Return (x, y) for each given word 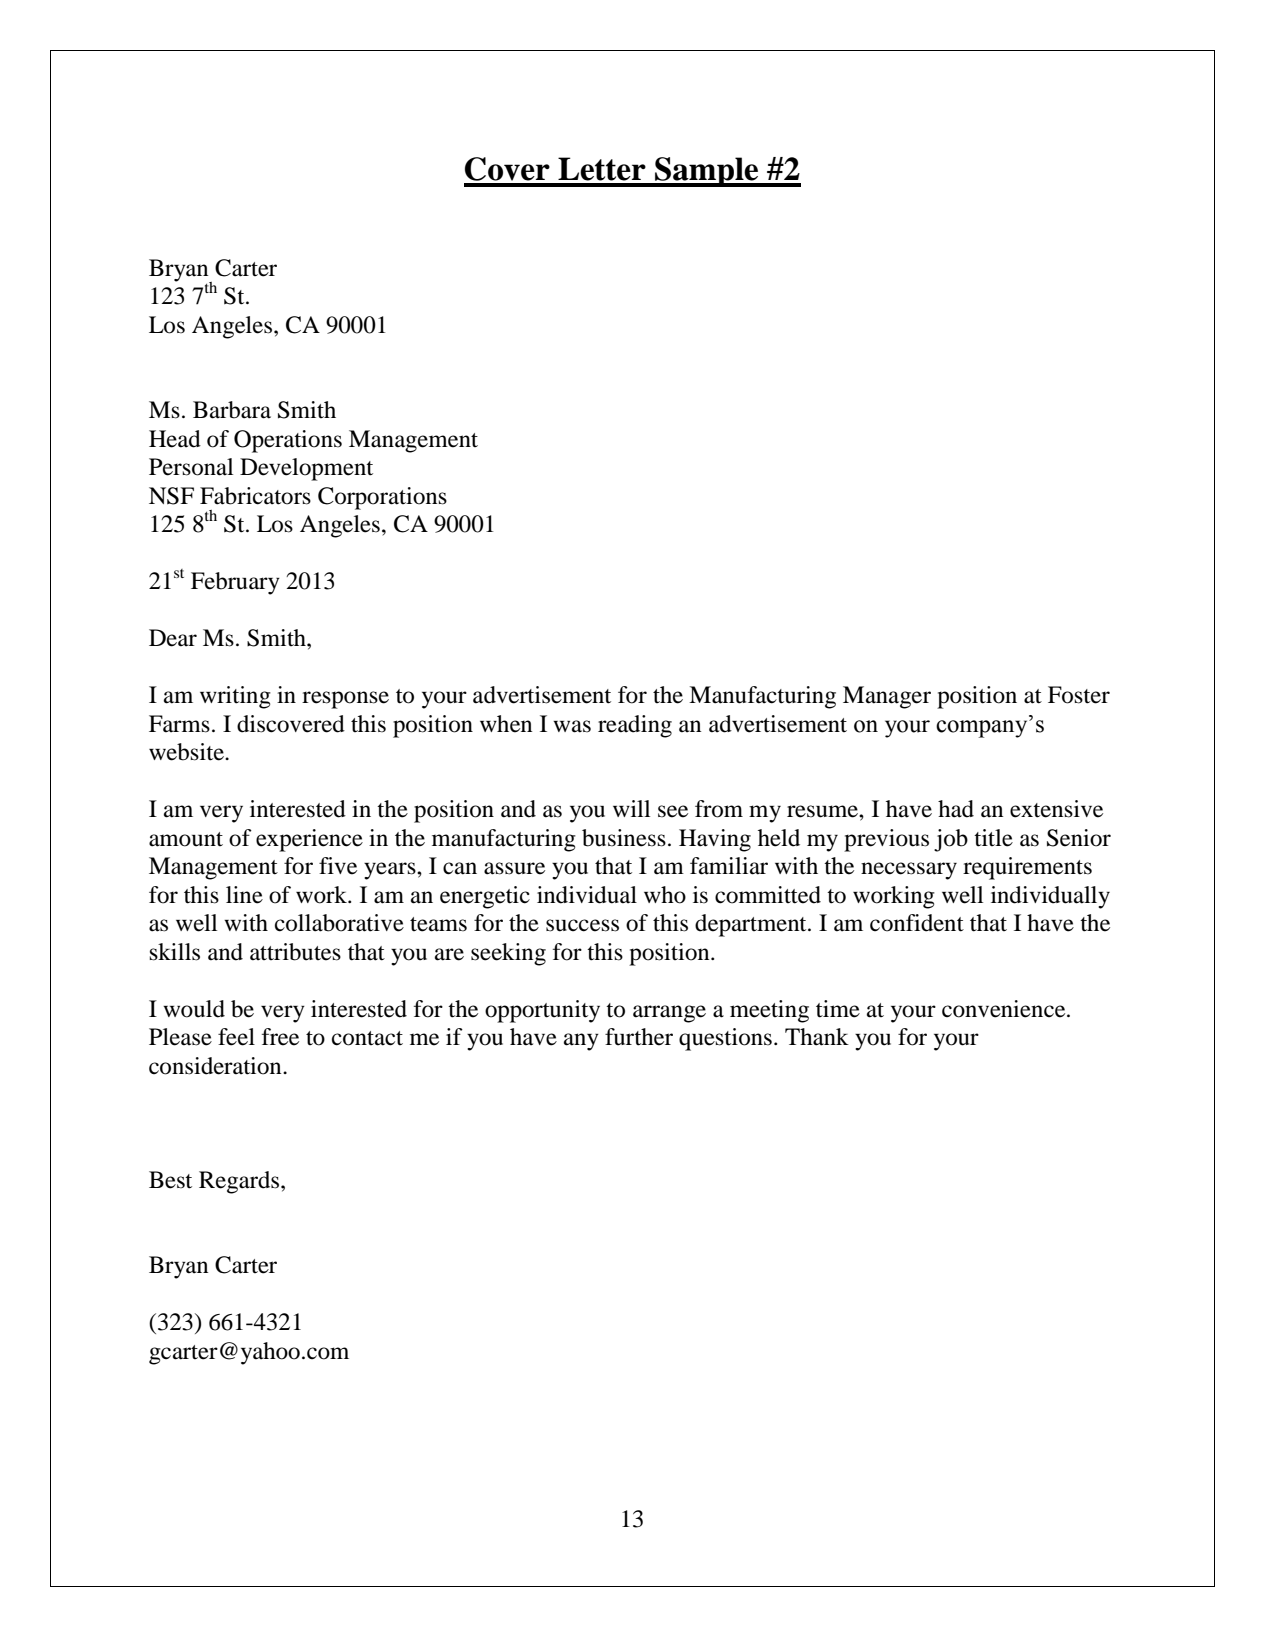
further (639, 1037)
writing (235, 697)
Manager (887, 697)
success (582, 925)
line (244, 895)
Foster (1079, 695)
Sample (707, 172)
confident (917, 923)
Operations (288, 441)
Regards (240, 1182)
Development (306, 469)
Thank (817, 1037)
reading (635, 726)
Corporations (382, 498)
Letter (602, 169)
